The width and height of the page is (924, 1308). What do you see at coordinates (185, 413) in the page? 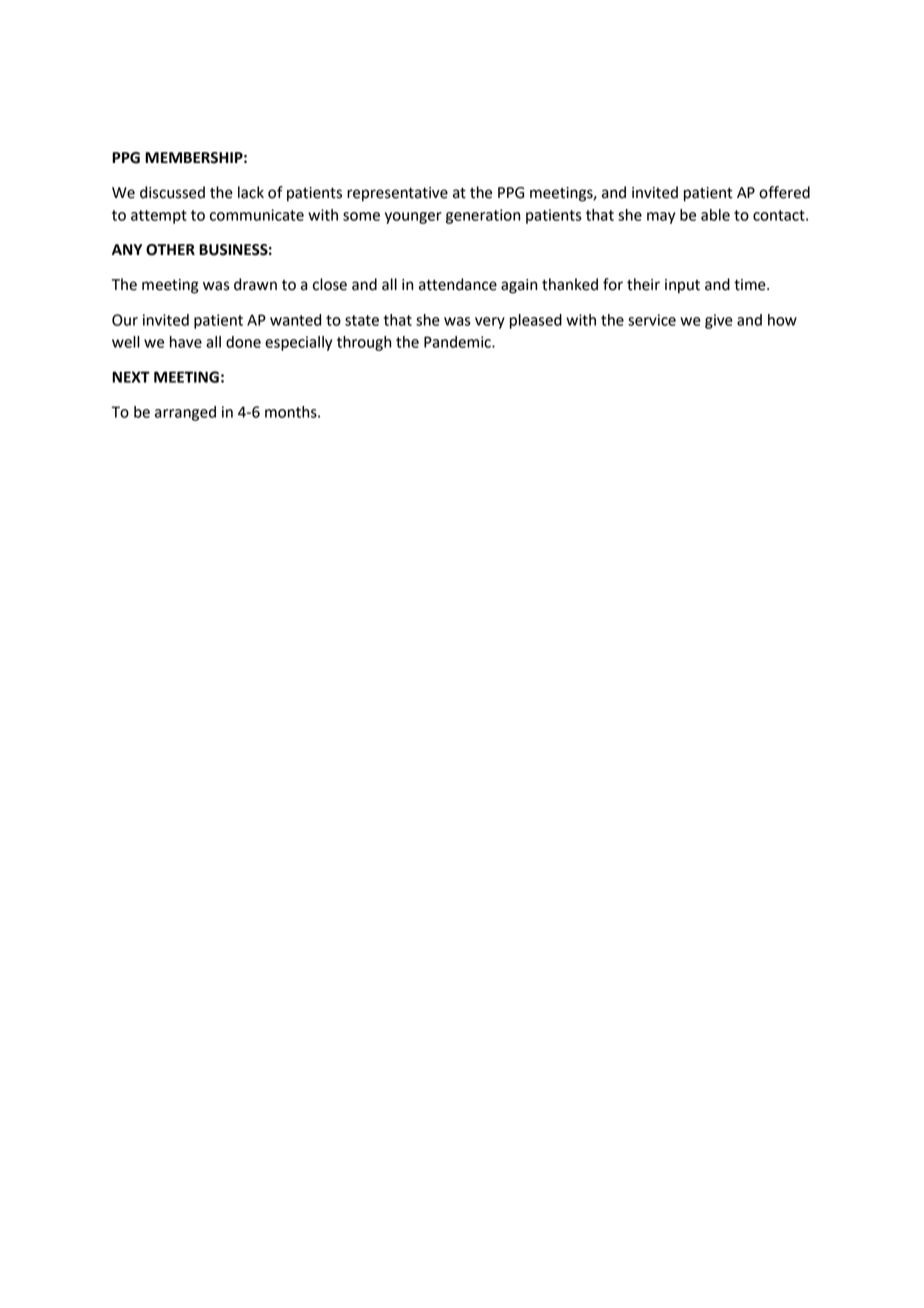
I see `arranged` at bounding box center [185, 413].
